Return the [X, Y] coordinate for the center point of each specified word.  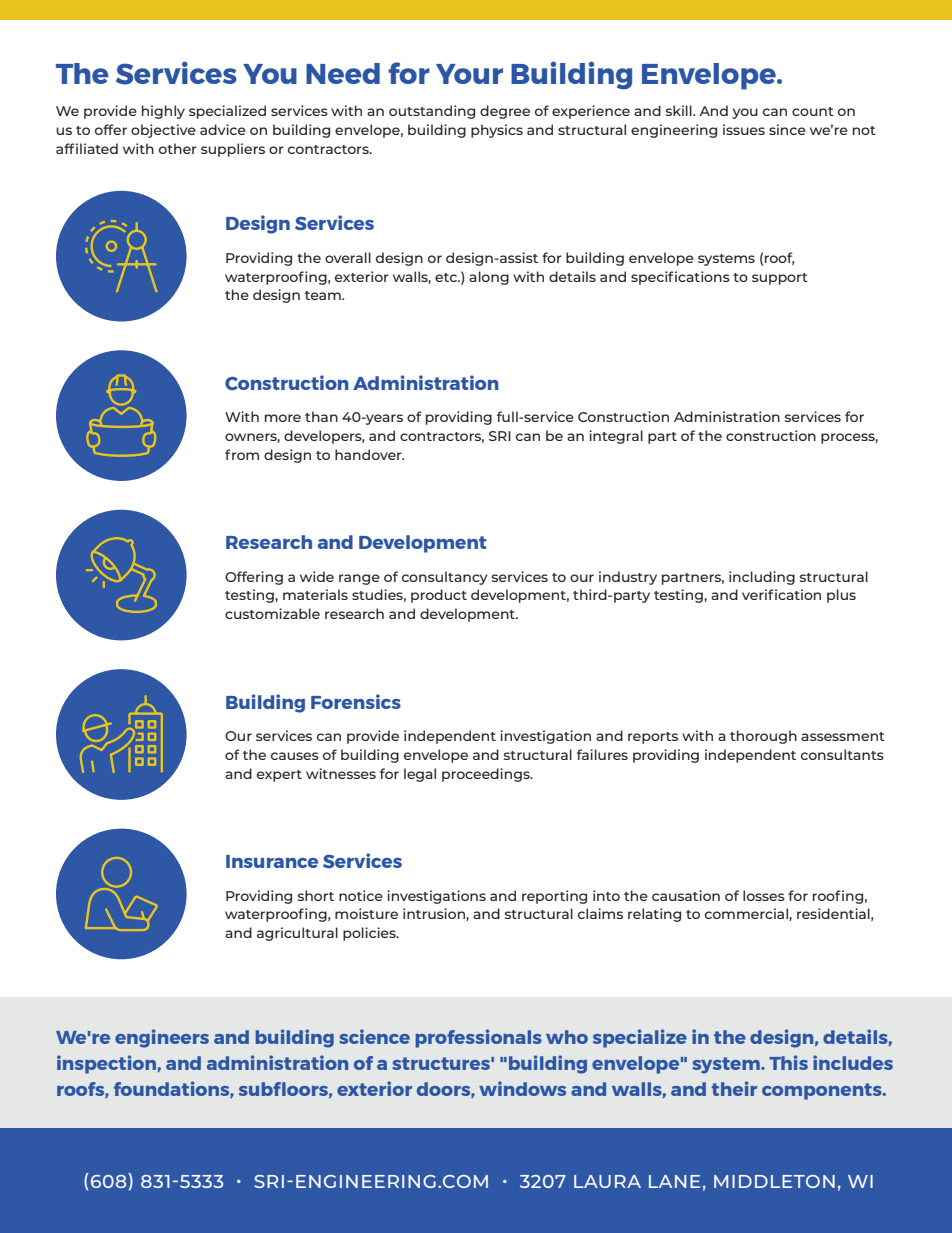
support [780, 279]
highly [163, 112]
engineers [162, 1038]
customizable [272, 613]
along [489, 278]
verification [781, 594]
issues [744, 129]
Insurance [272, 861]
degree [505, 112]
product [439, 596]
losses [764, 895]
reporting [554, 897]
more [283, 418]
